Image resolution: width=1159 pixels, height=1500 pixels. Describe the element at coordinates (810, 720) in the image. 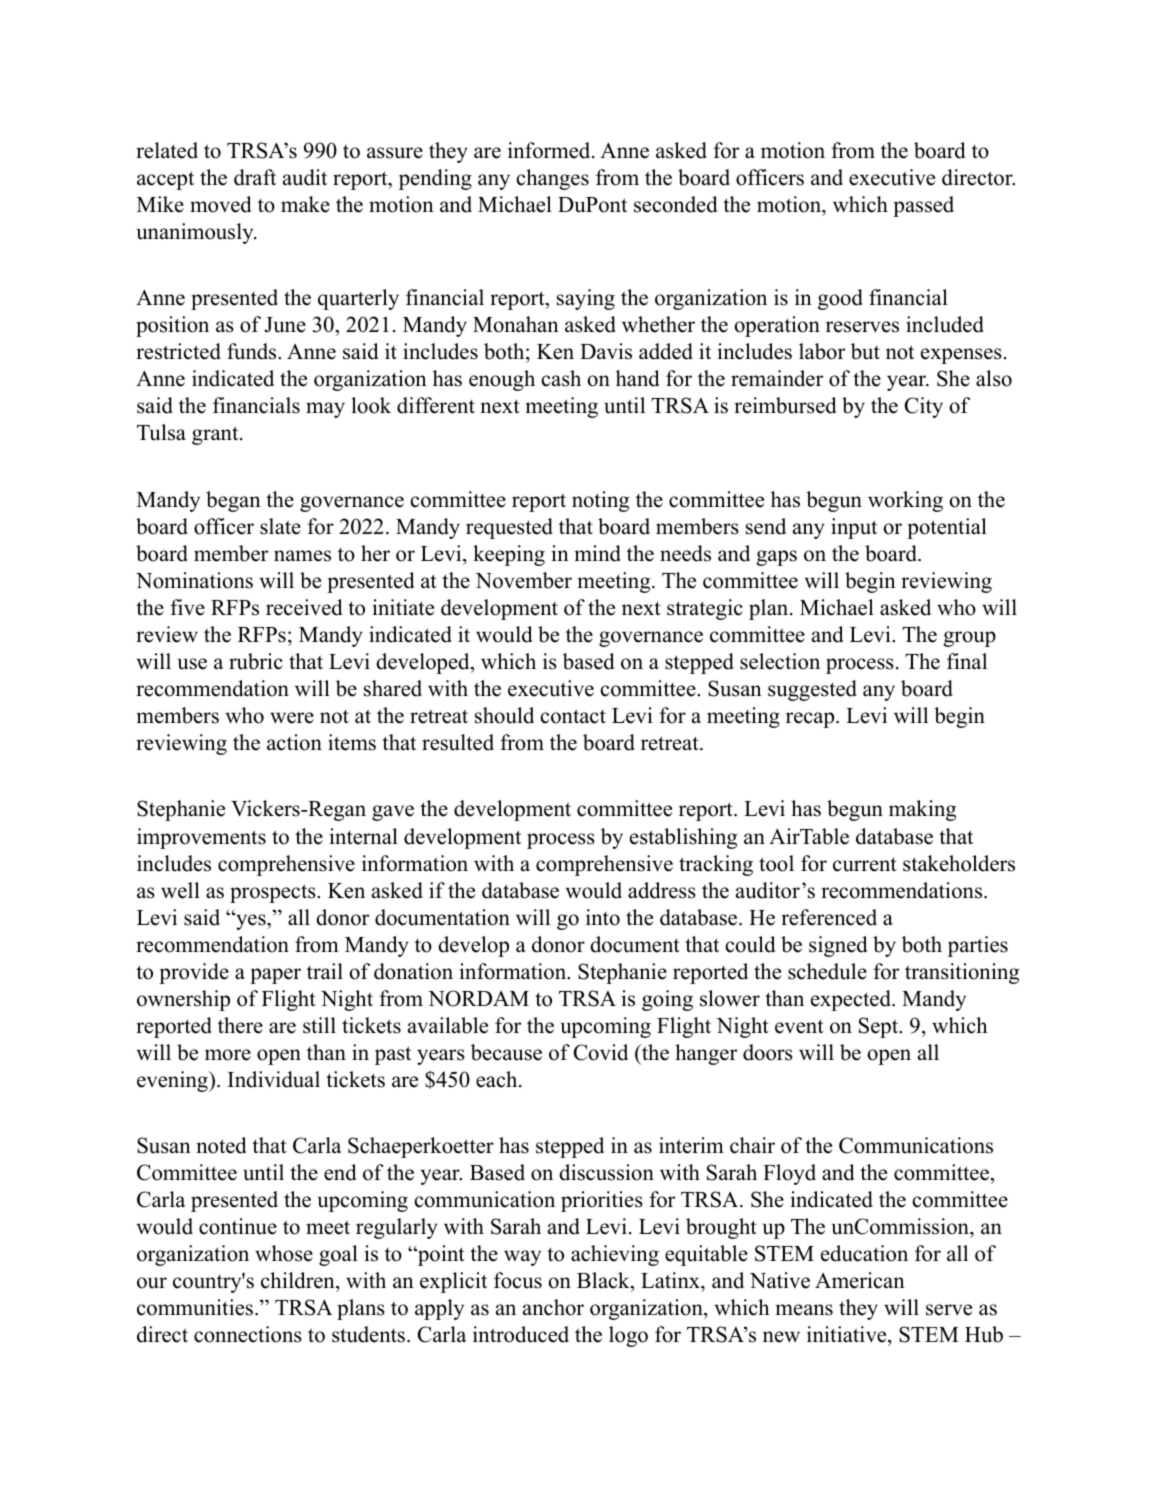

I see `recap` at that location.
